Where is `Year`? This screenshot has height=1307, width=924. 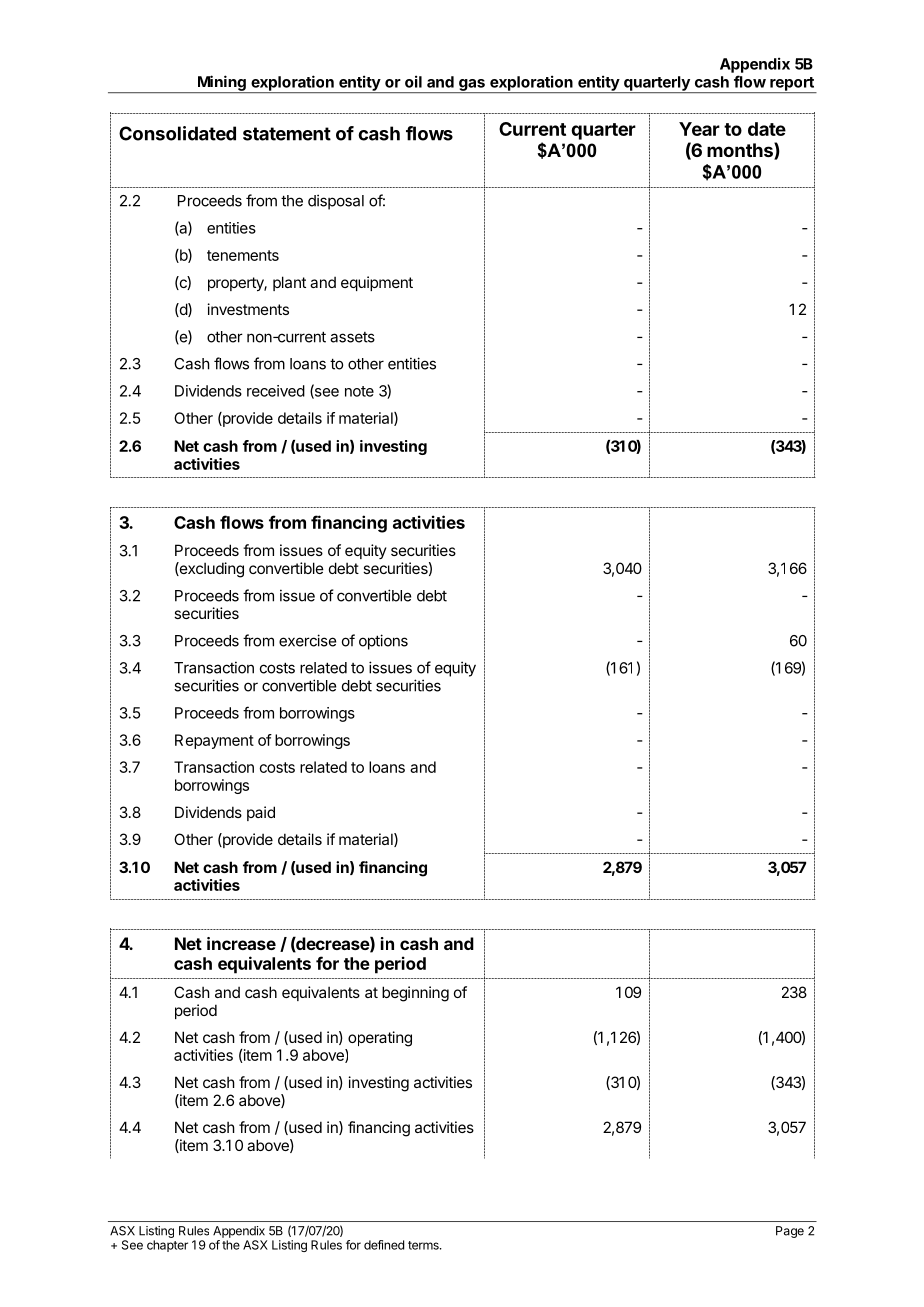 Year is located at coordinates (699, 129).
